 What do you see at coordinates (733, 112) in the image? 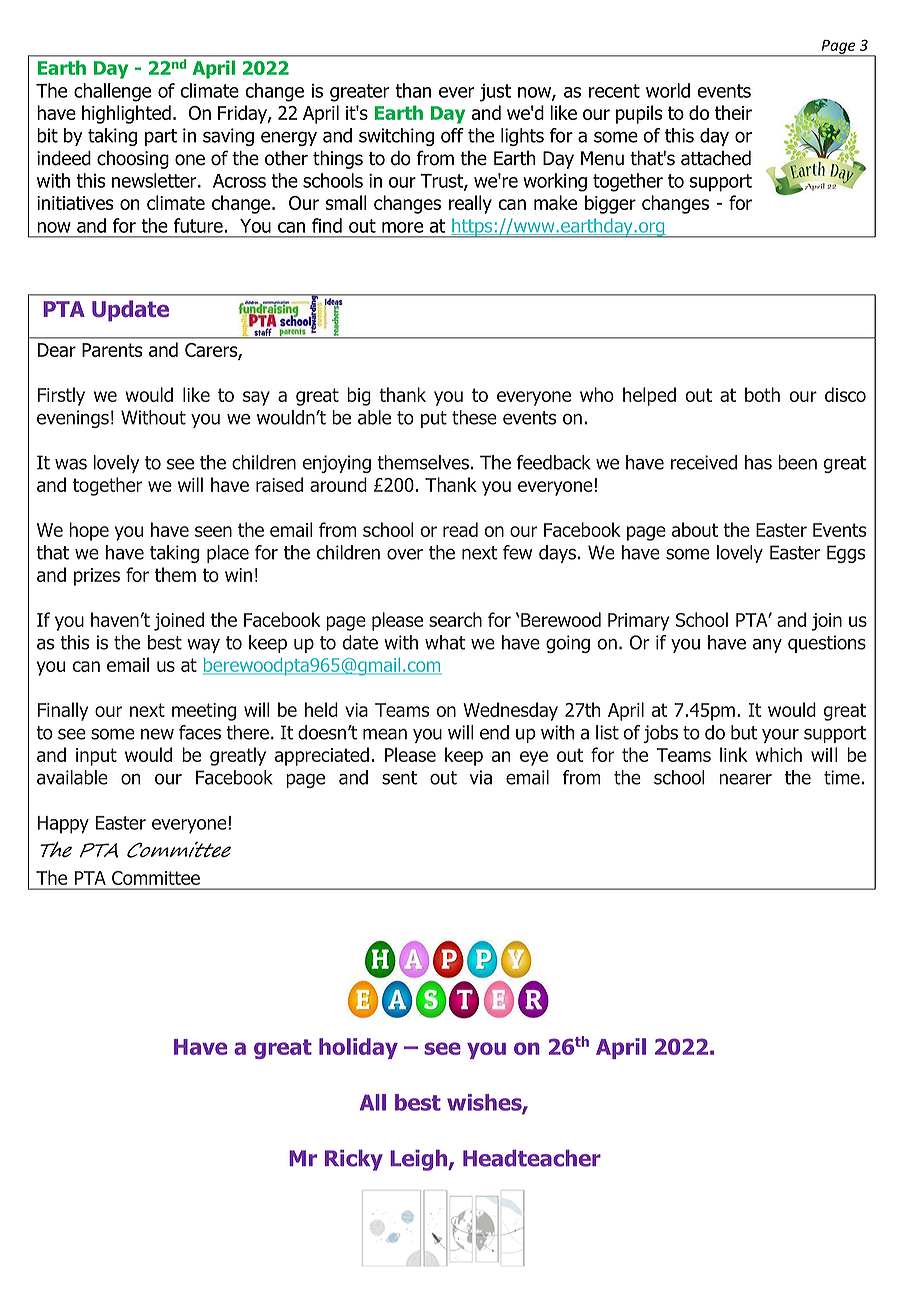
I see `their` at bounding box center [733, 112].
